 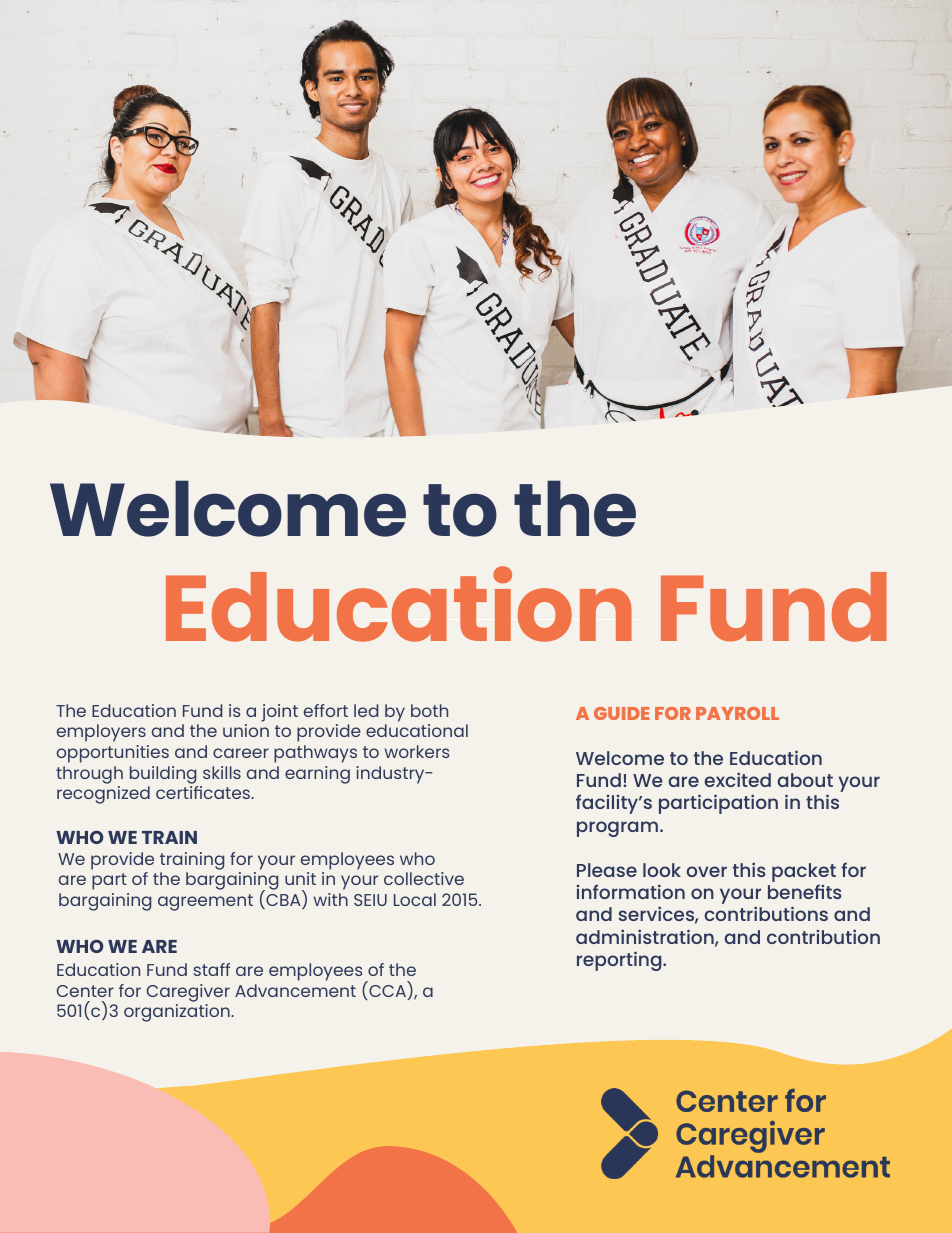 I want to click on both, so click(x=429, y=710).
